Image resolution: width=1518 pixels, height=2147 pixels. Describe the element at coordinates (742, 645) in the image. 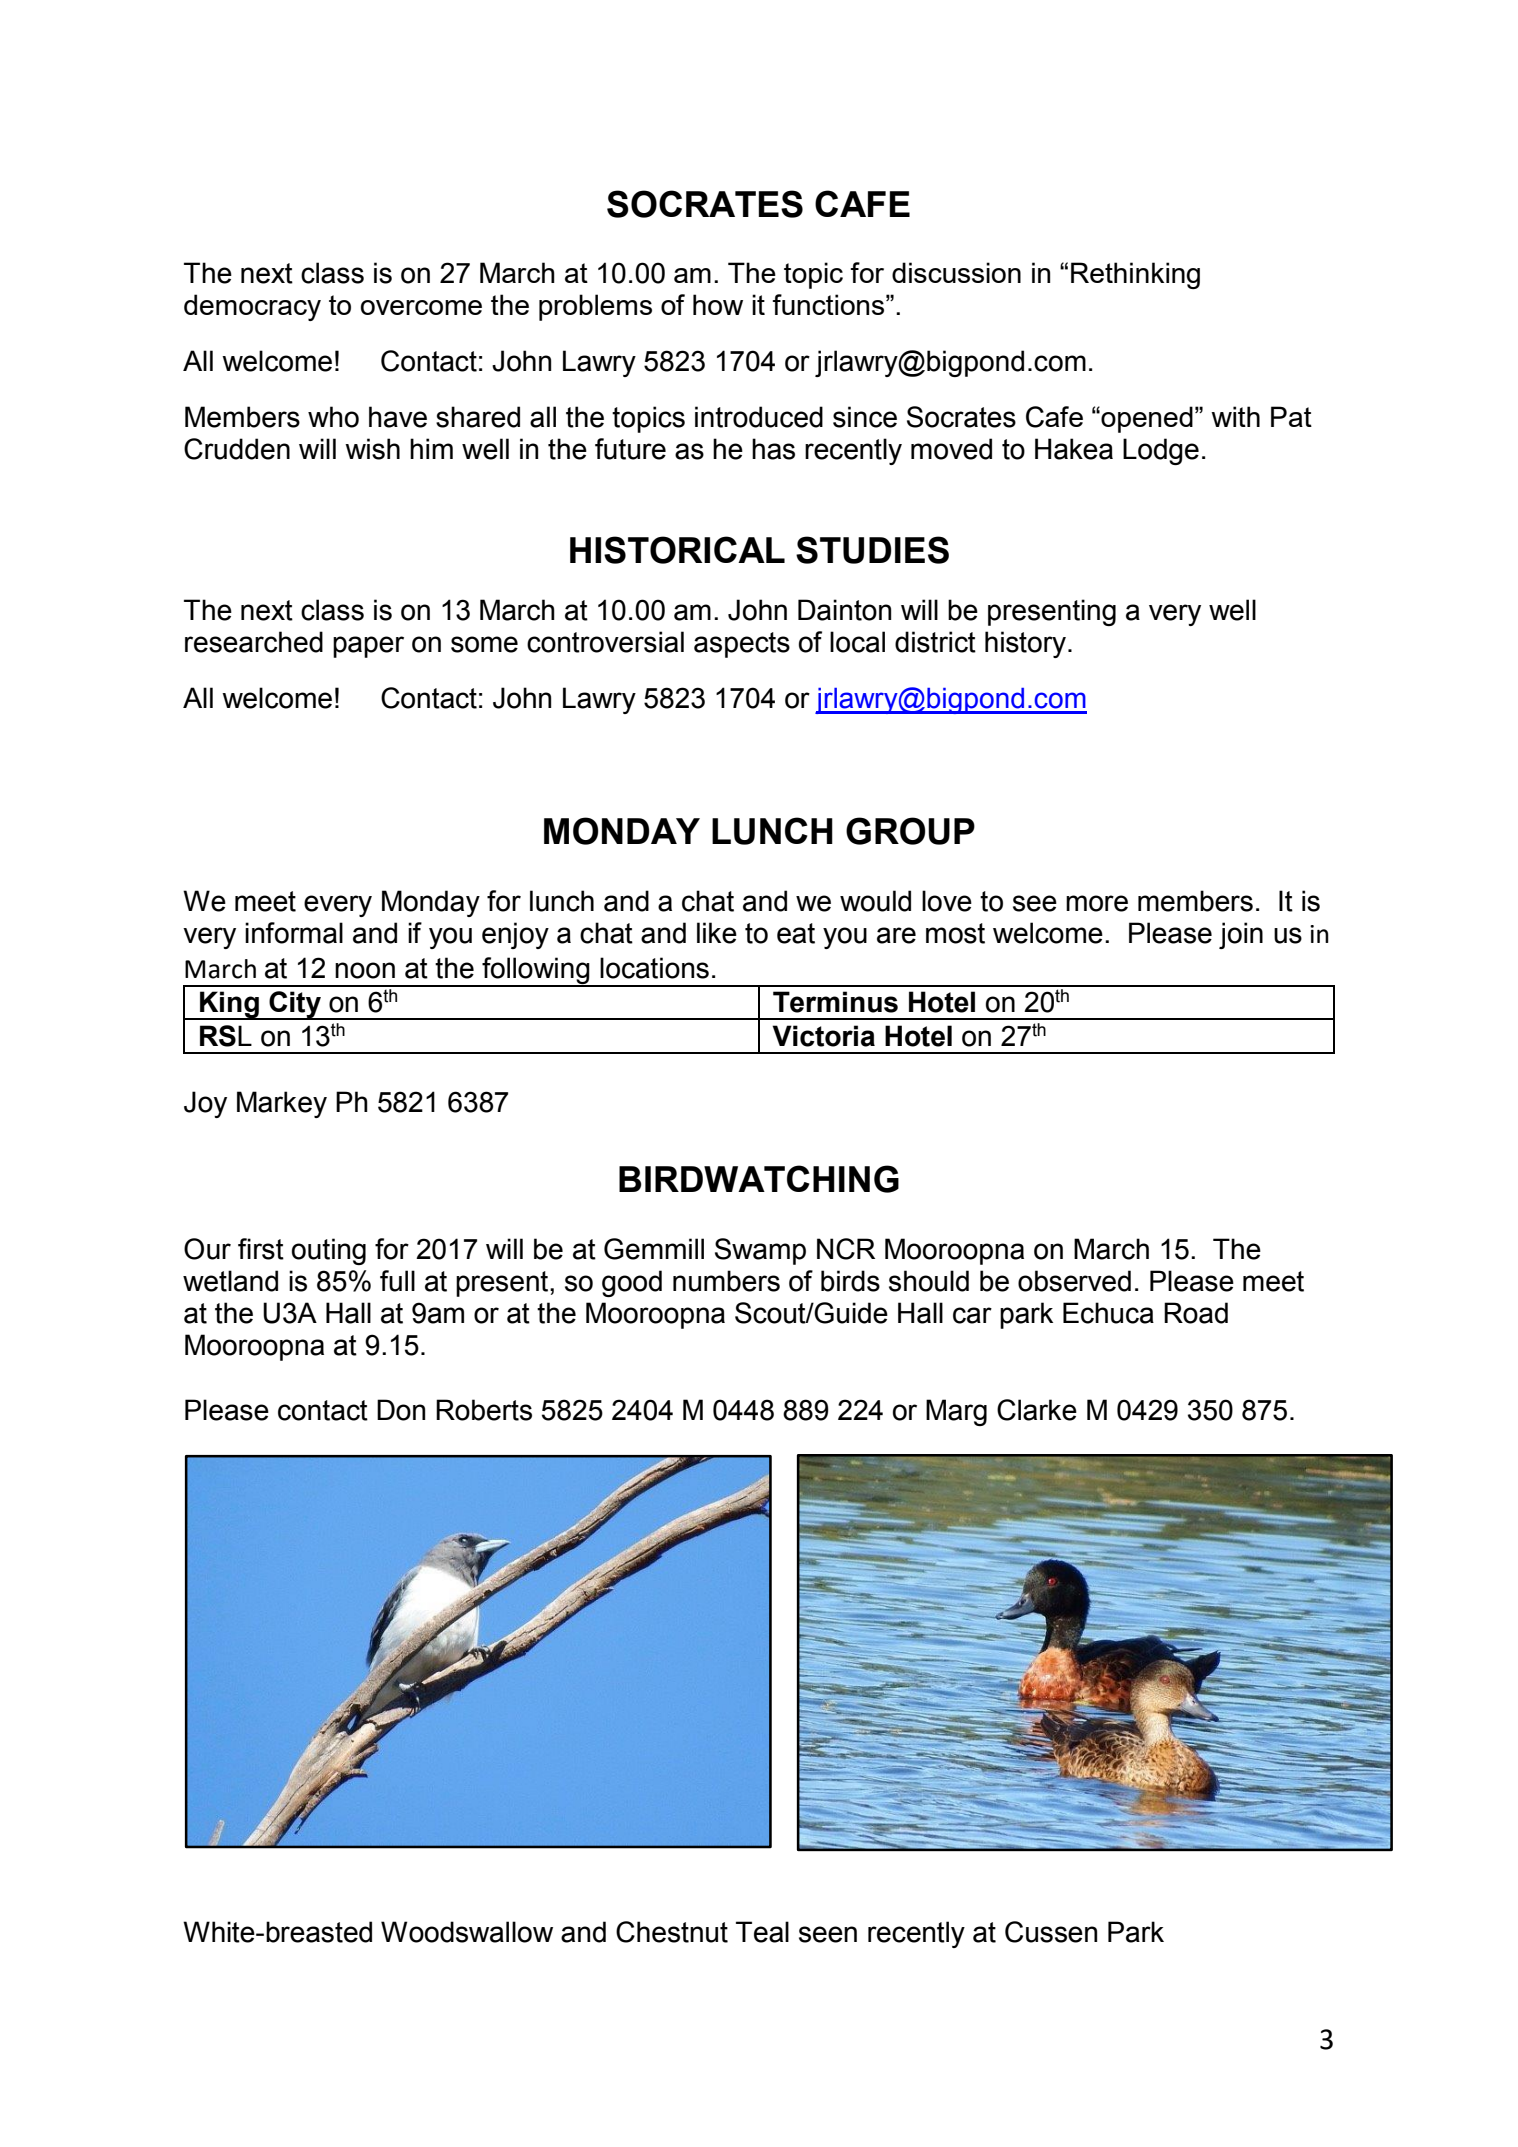

I see `aspects` at that location.
